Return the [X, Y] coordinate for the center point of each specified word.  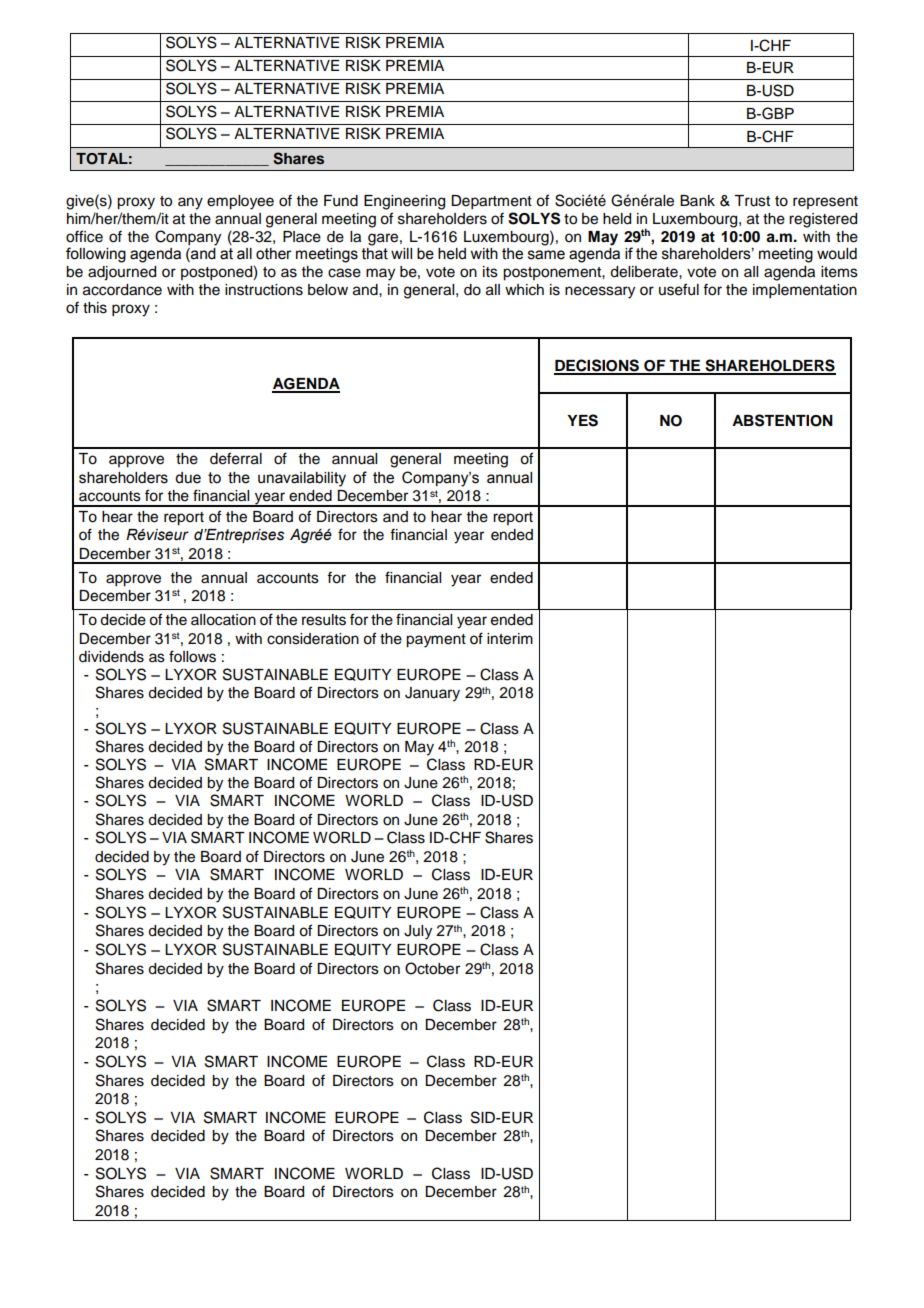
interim [510, 639]
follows [192, 656]
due [188, 478]
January [432, 694]
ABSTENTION [782, 420]
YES [582, 420]
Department [491, 202]
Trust [752, 201]
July [418, 932]
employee [240, 202]
